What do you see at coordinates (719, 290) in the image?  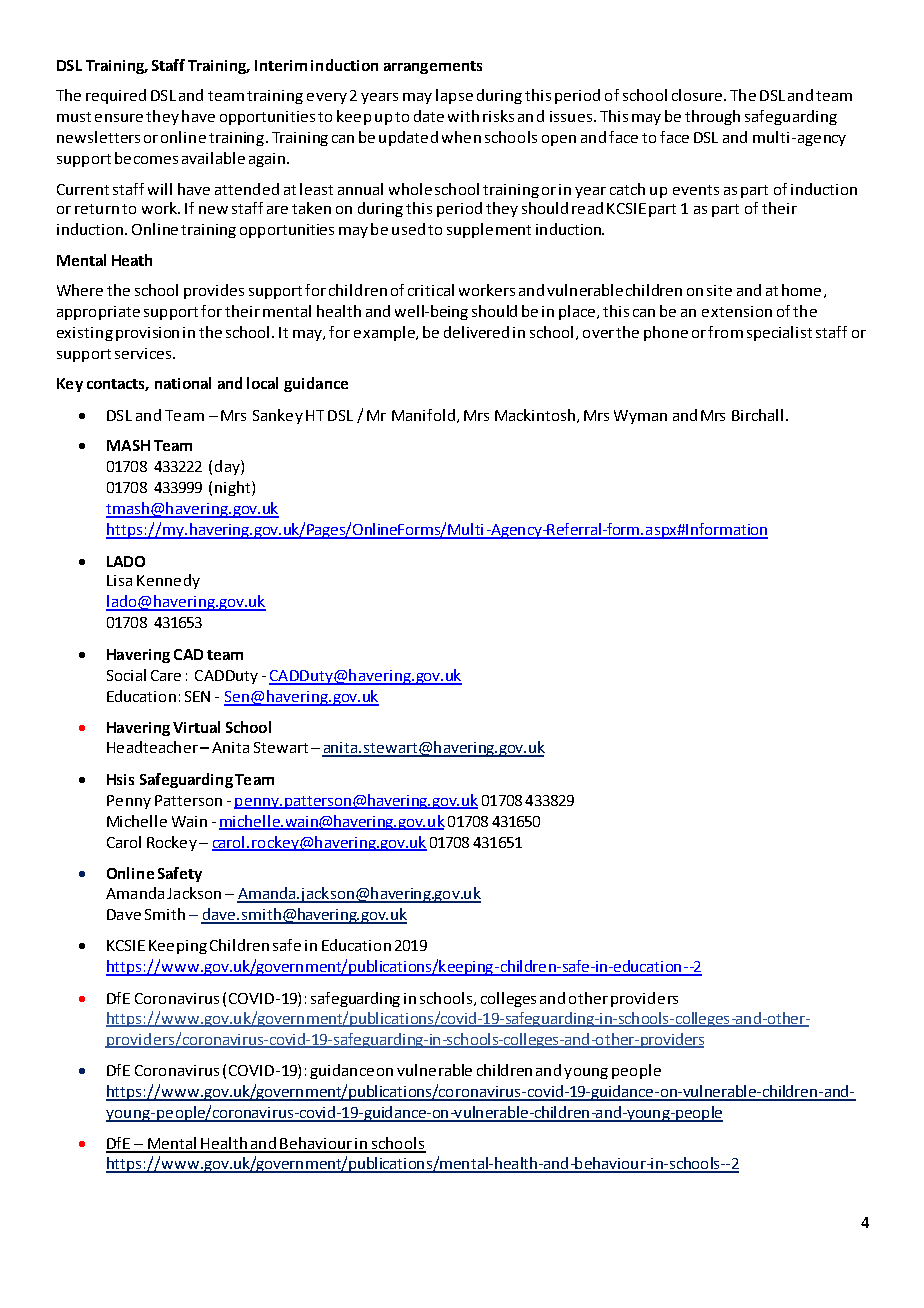 I see `site` at bounding box center [719, 290].
